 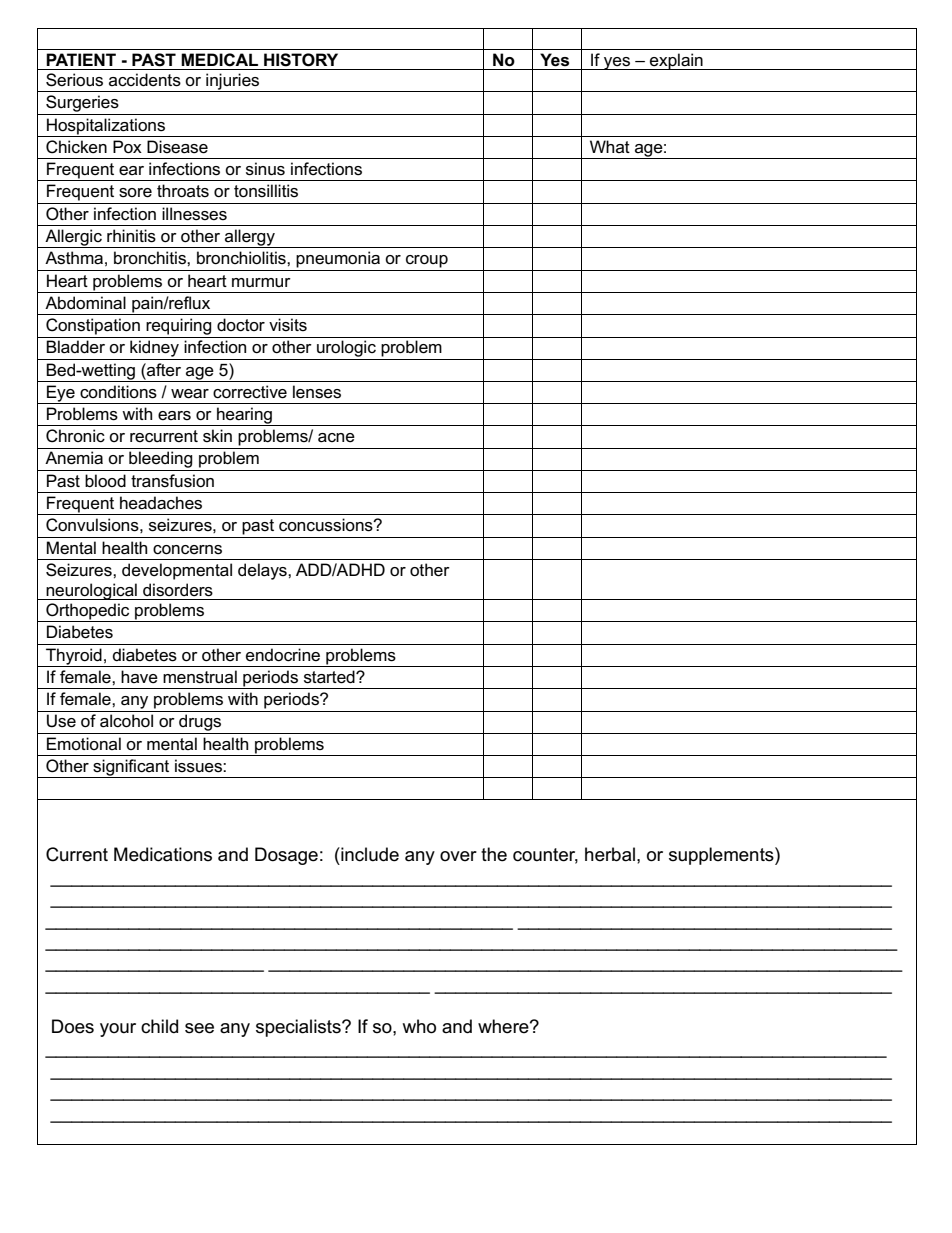 I want to click on Abdominal, so click(x=85, y=303).
